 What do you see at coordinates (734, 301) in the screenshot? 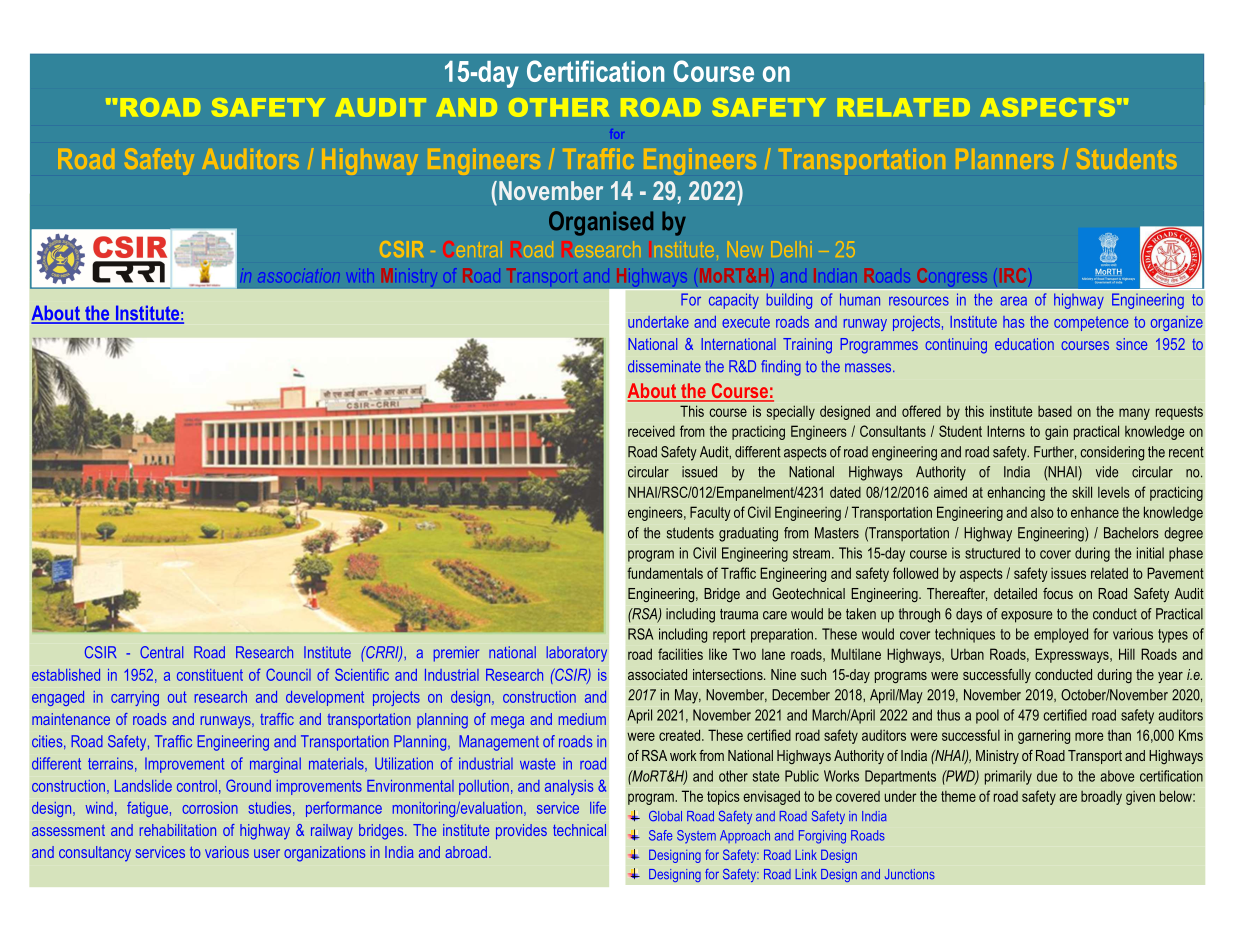
I see `capacity` at bounding box center [734, 301].
